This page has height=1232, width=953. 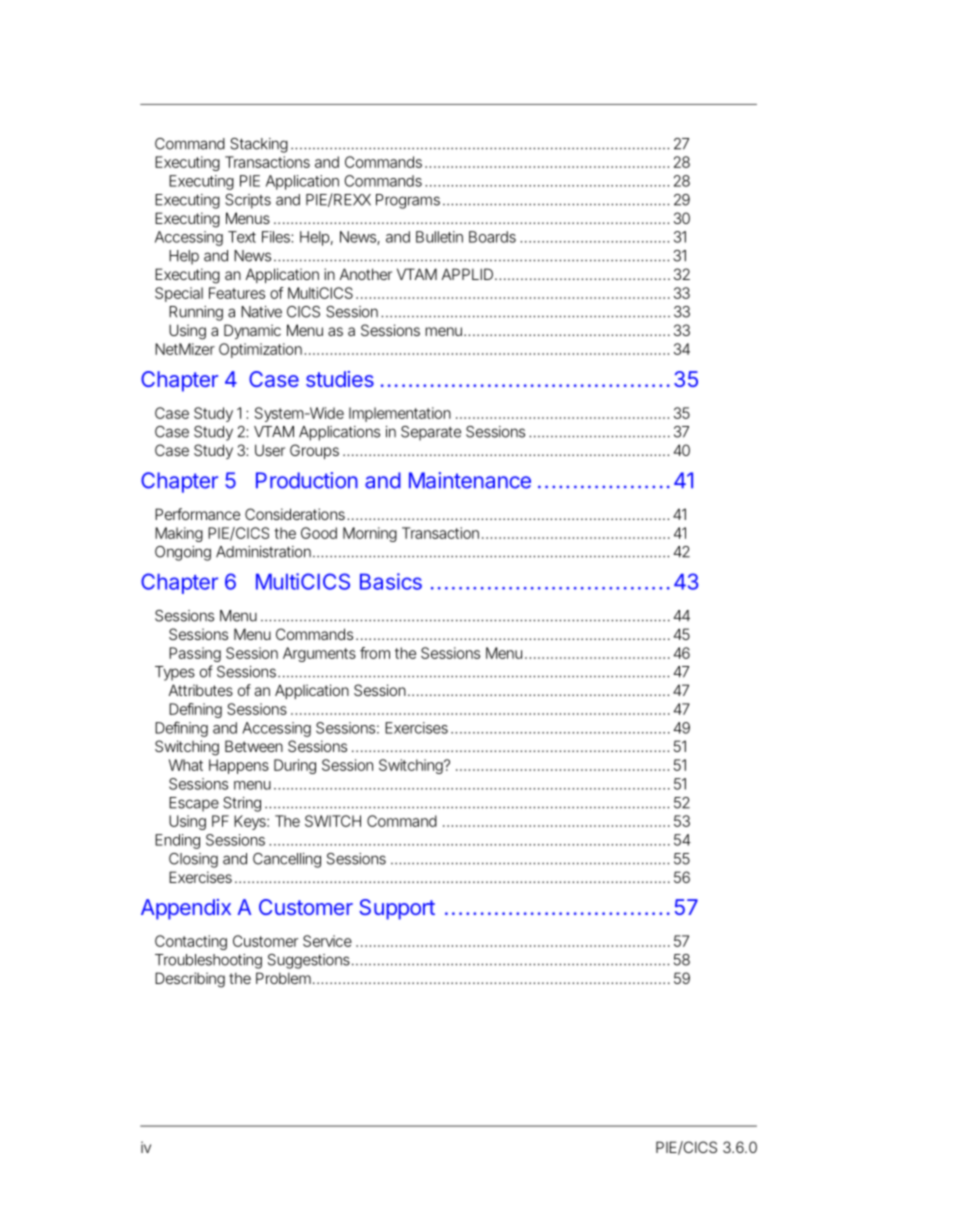 What do you see at coordinates (208, 961) in the page?
I see `Troubleshooting` at bounding box center [208, 961].
